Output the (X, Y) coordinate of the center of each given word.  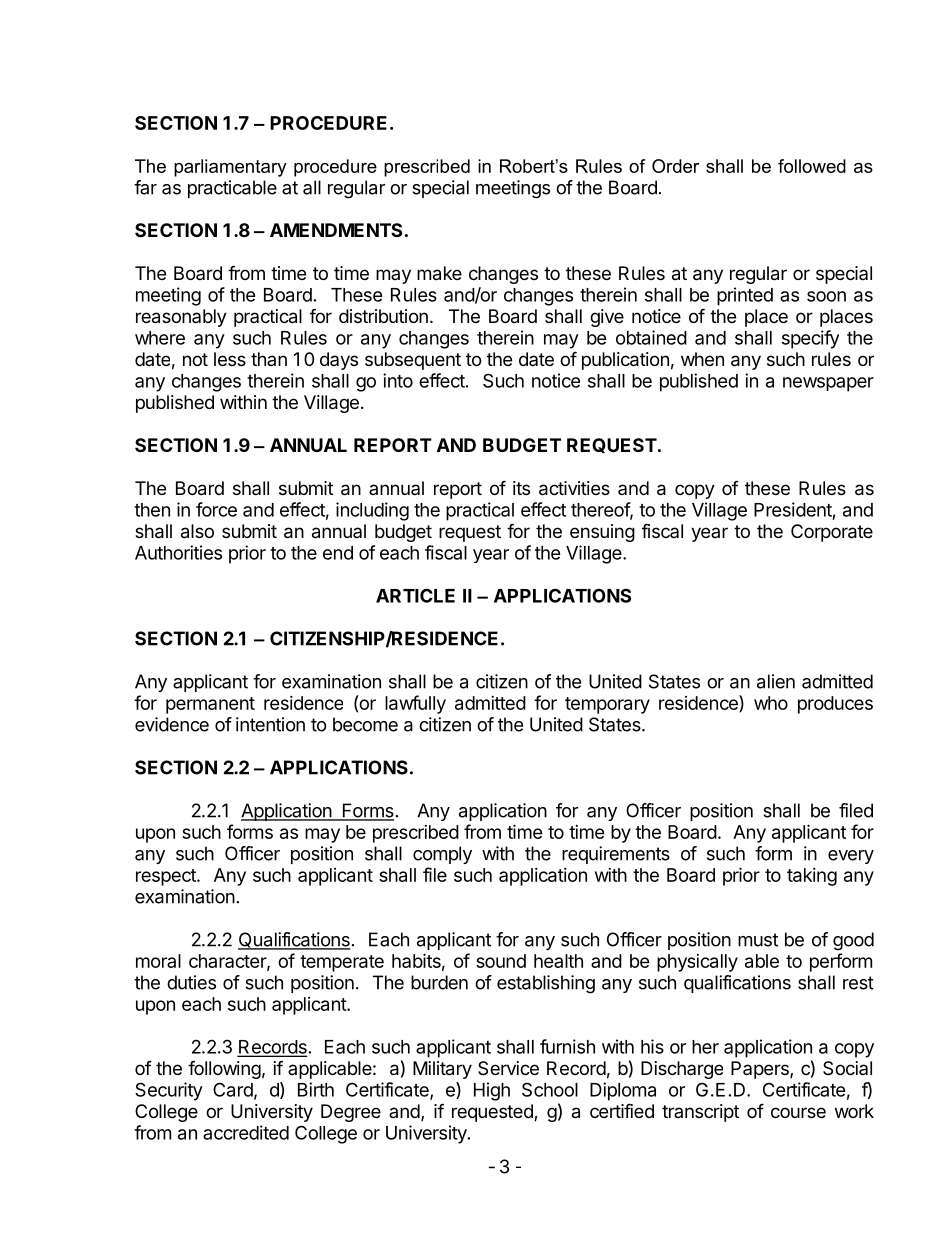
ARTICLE (415, 595)
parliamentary (230, 168)
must (758, 940)
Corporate (832, 533)
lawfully (415, 704)
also (197, 531)
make (439, 273)
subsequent (413, 361)
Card (233, 1089)
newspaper (828, 384)
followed (812, 166)
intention (270, 724)
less (230, 359)
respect (167, 877)
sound (501, 961)
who (771, 703)
